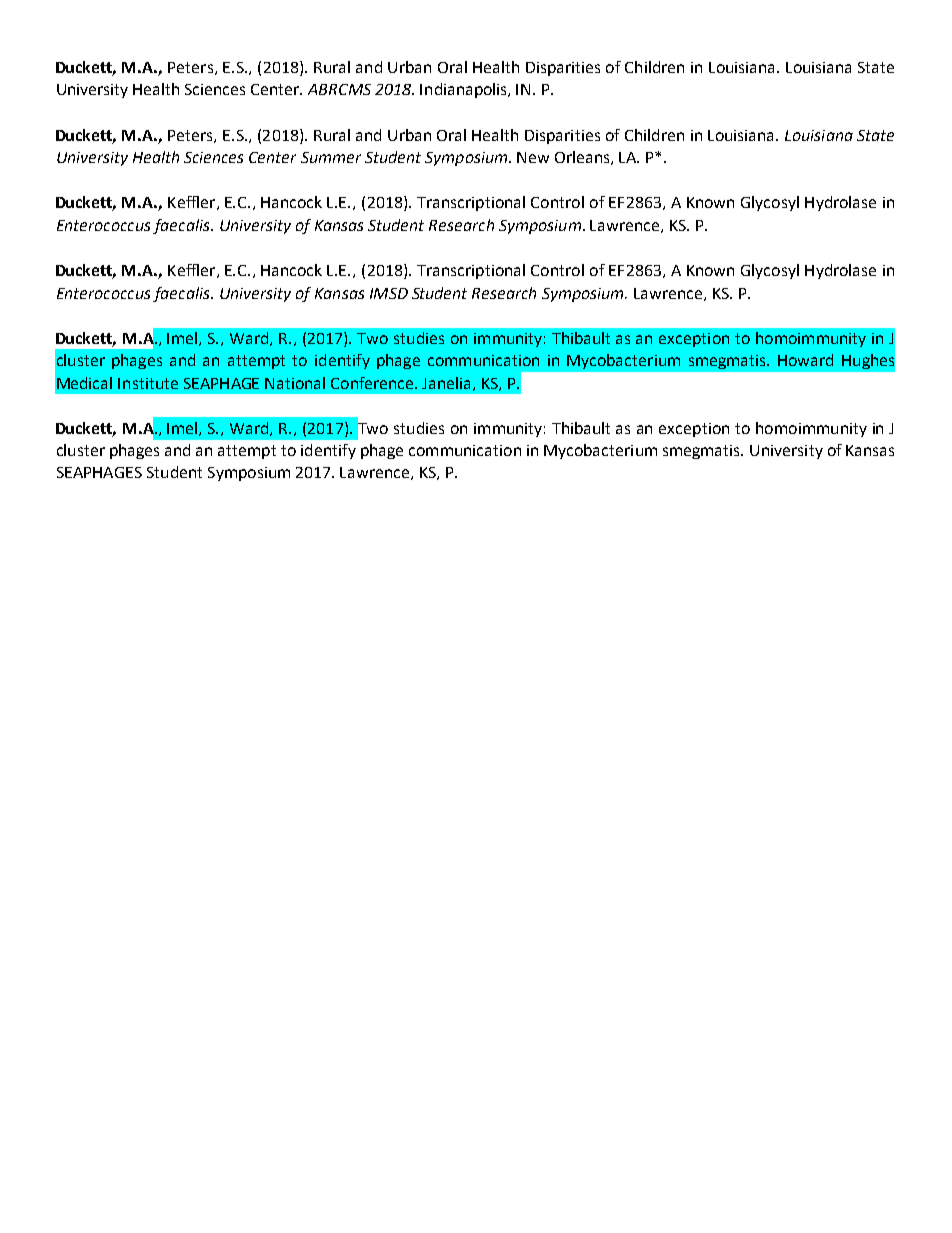 The height and width of the document is (1233, 952). Describe the element at coordinates (465, 90) in the document. I see `Indianapolis` at that location.
